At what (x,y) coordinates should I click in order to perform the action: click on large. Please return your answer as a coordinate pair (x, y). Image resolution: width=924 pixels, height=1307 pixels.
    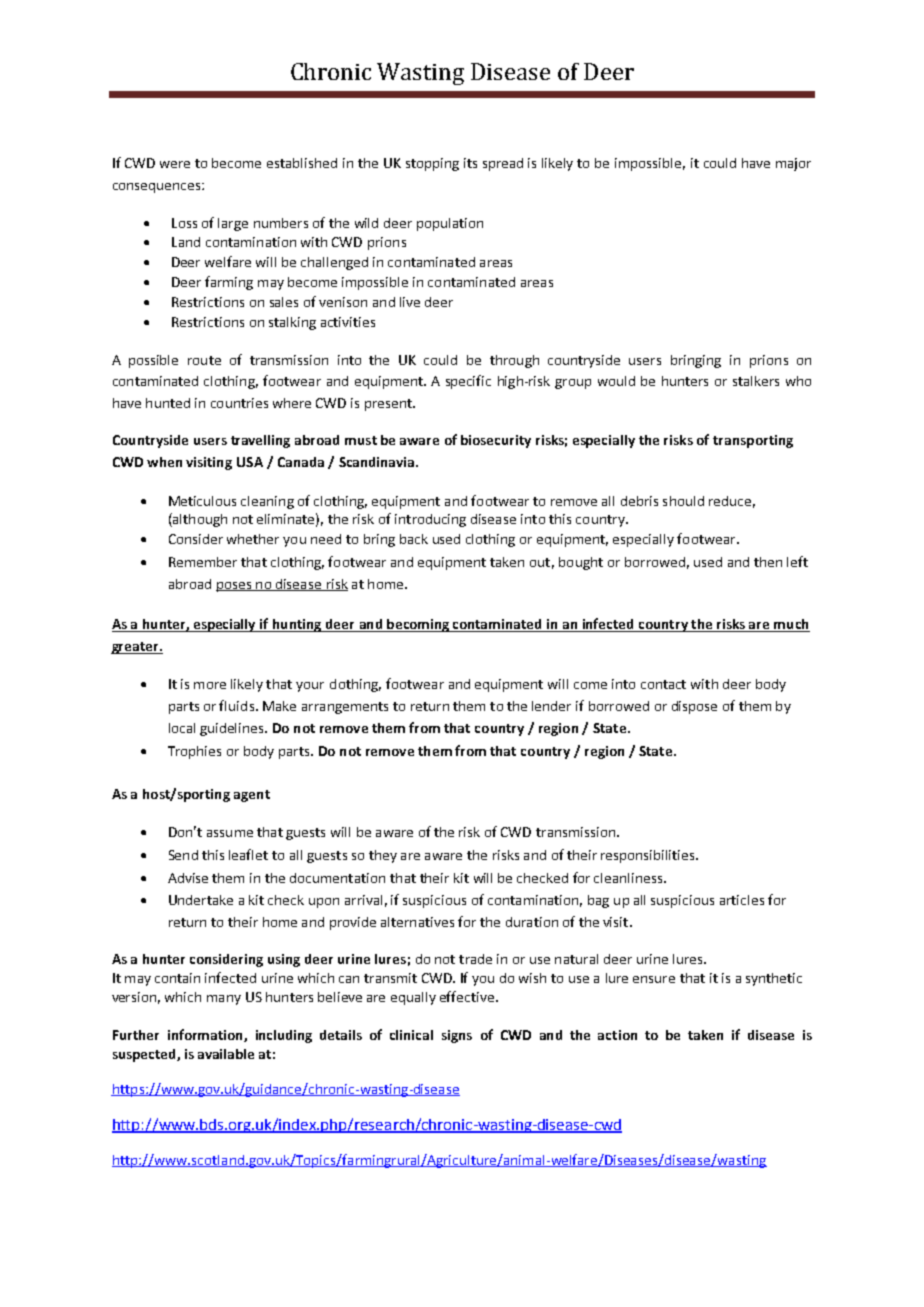
    Looking at the image, I should click on (233, 224).
